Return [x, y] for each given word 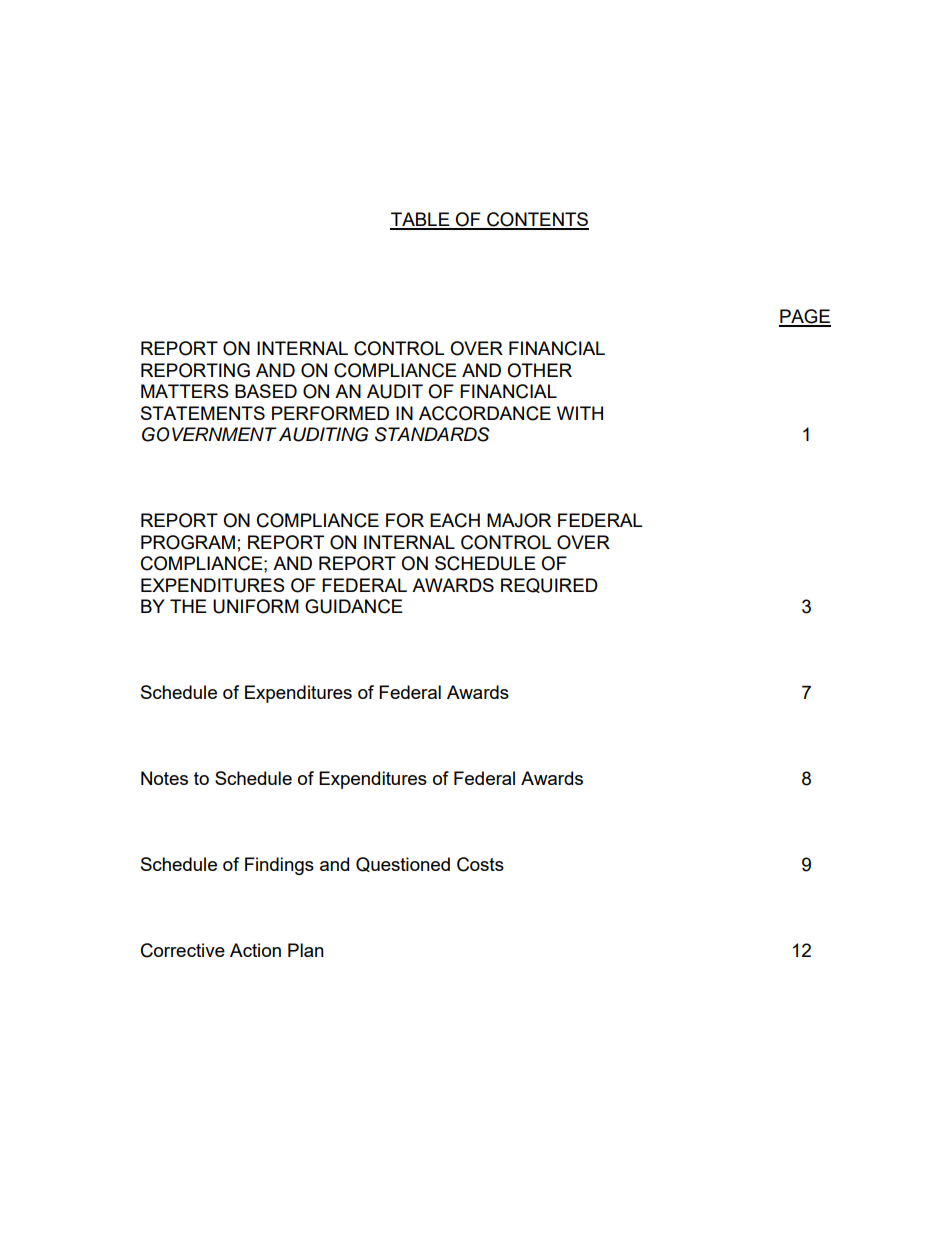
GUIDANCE [354, 606]
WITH [580, 413]
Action [255, 950]
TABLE [421, 220]
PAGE [805, 317]
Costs [480, 864]
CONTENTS [537, 220]
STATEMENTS [203, 413]
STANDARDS [432, 434]
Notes [164, 778]
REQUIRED [549, 585]
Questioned [403, 864]
